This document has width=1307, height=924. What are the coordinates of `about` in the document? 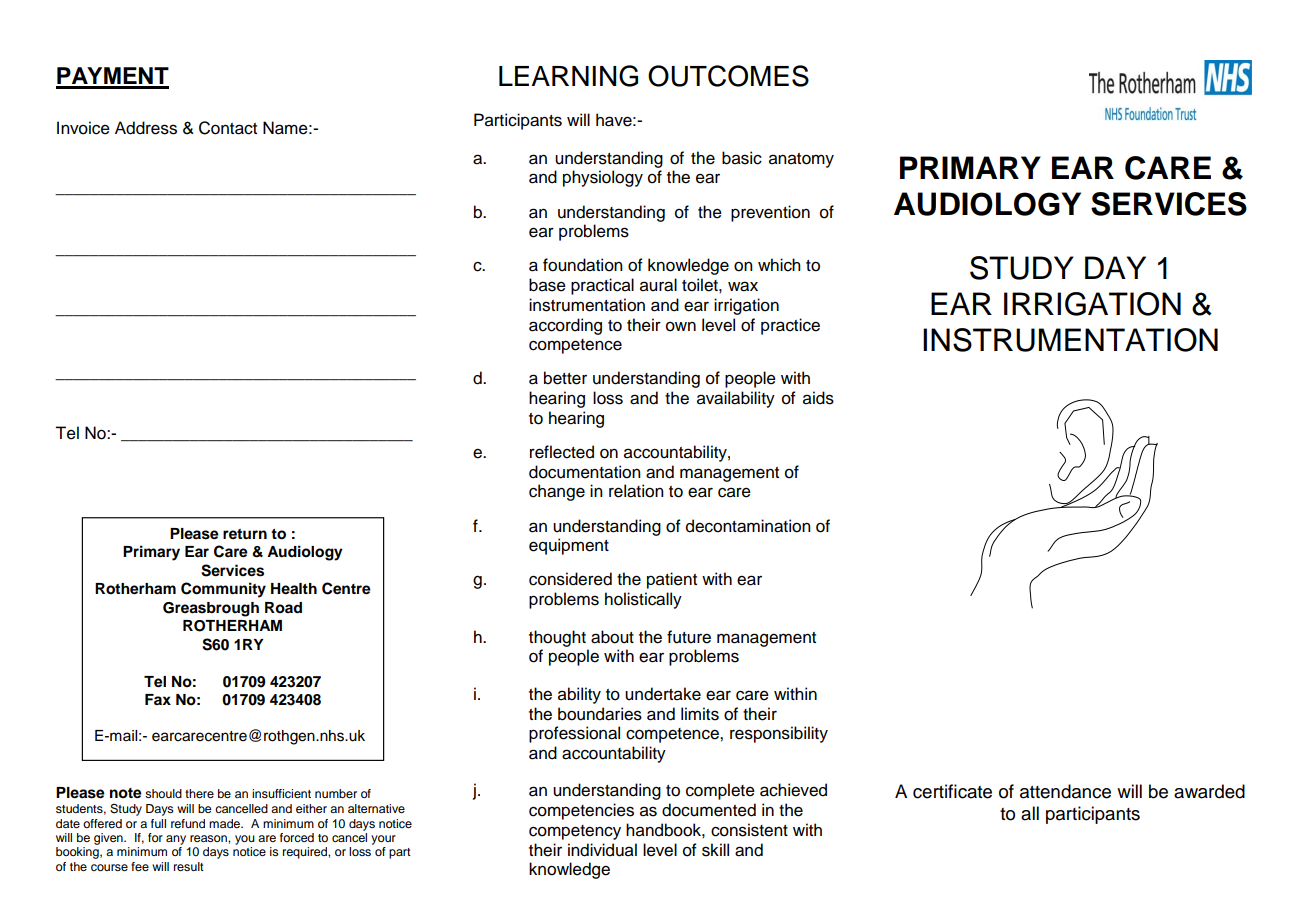 It's located at (612, 637).
